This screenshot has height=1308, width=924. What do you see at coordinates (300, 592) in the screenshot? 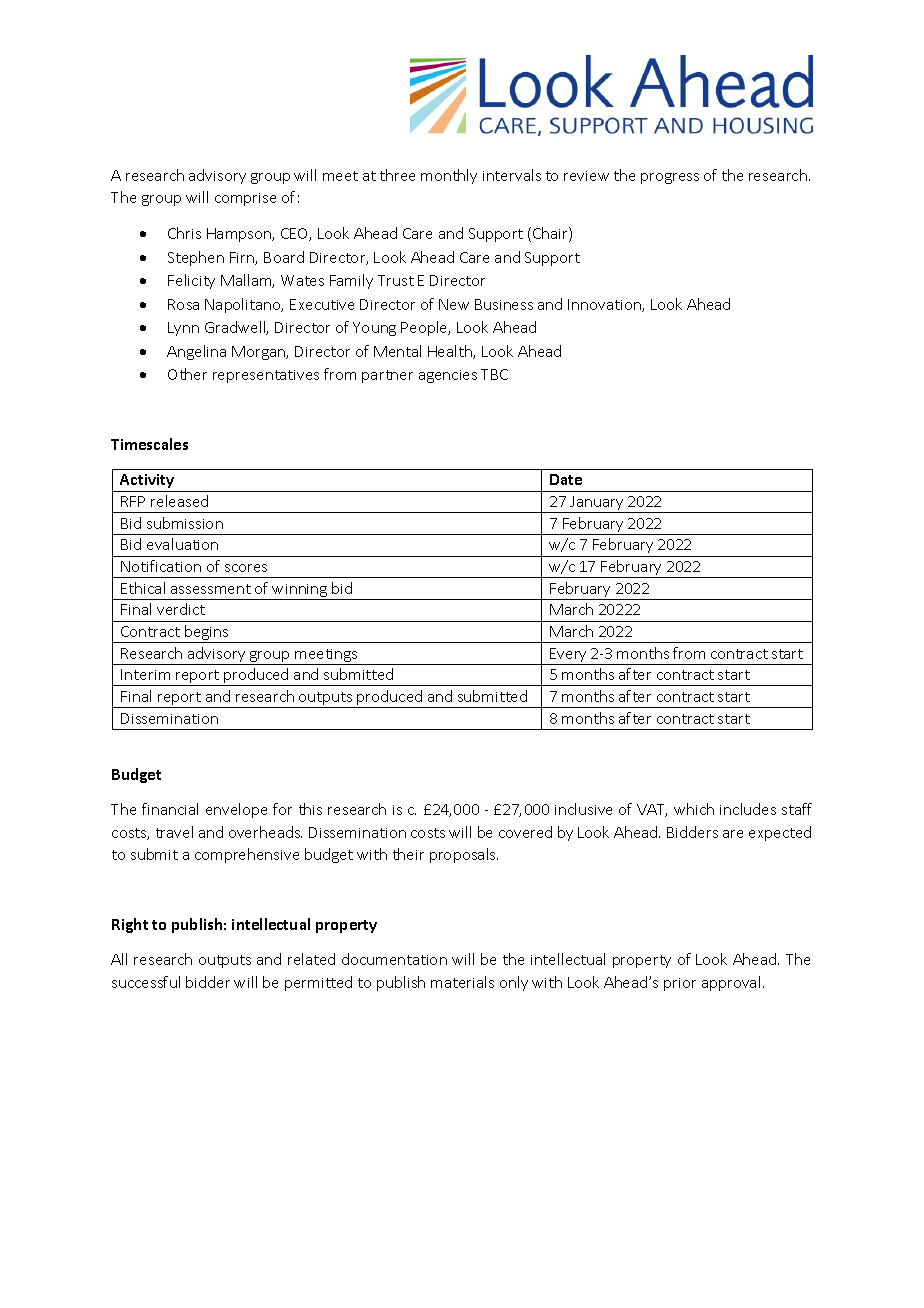
I see `winning` at bounding box center [300, 592].
